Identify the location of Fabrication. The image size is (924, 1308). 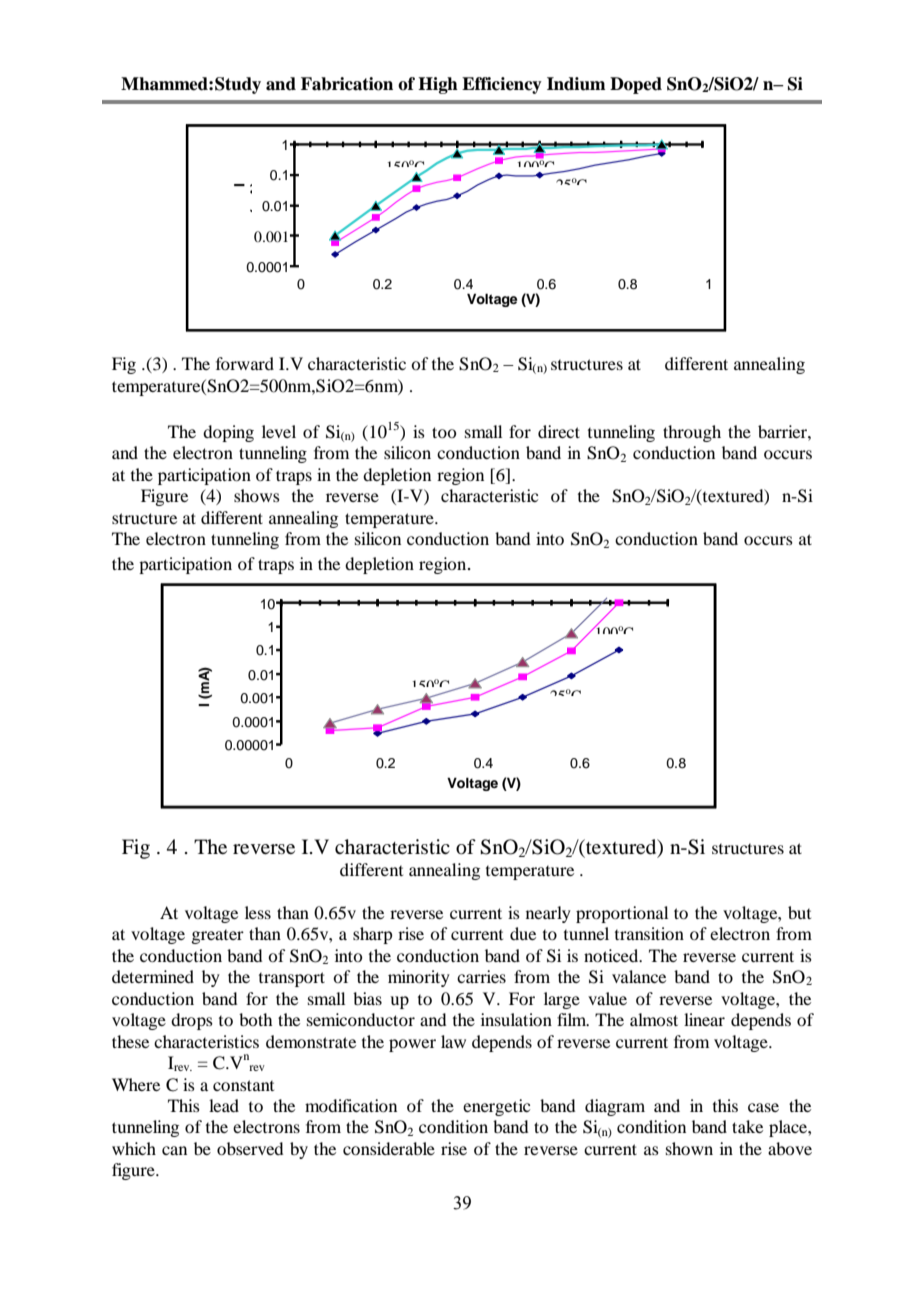
(347, 84).
